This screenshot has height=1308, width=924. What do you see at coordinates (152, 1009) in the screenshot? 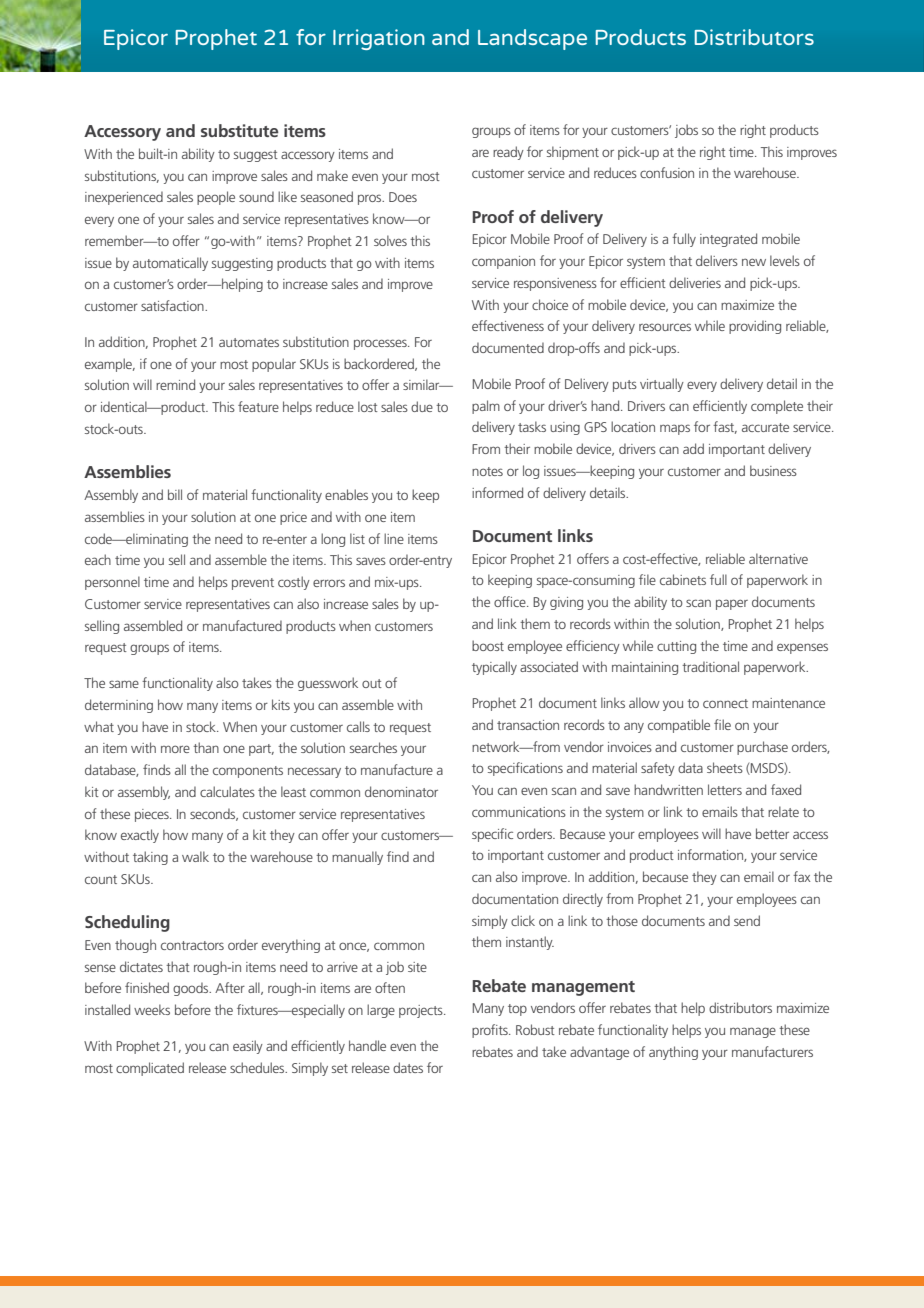
I see `weeks` at bounding box center [152, 1009].
